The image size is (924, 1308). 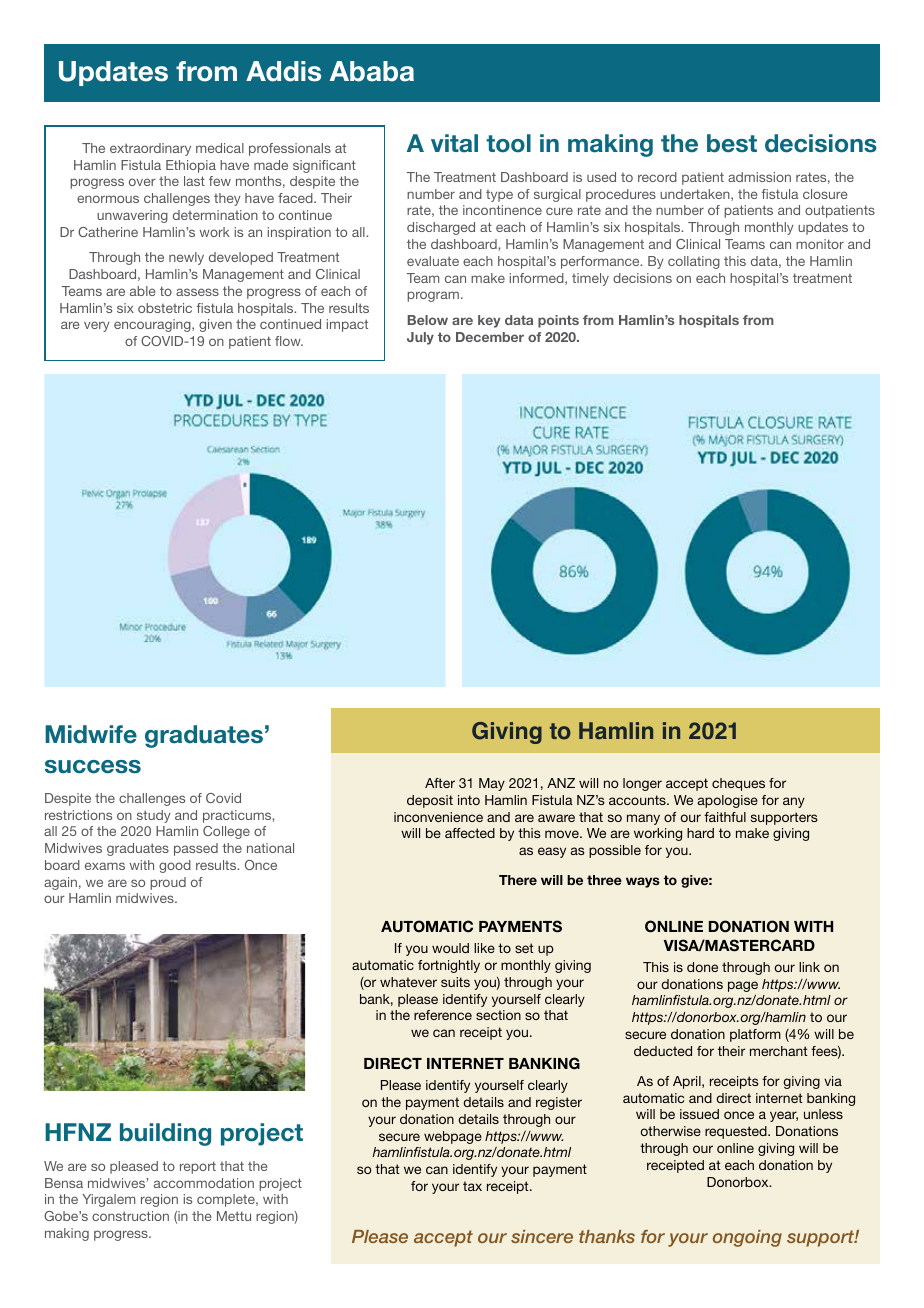 I want to click on proud, so click(x=168, y=883).
